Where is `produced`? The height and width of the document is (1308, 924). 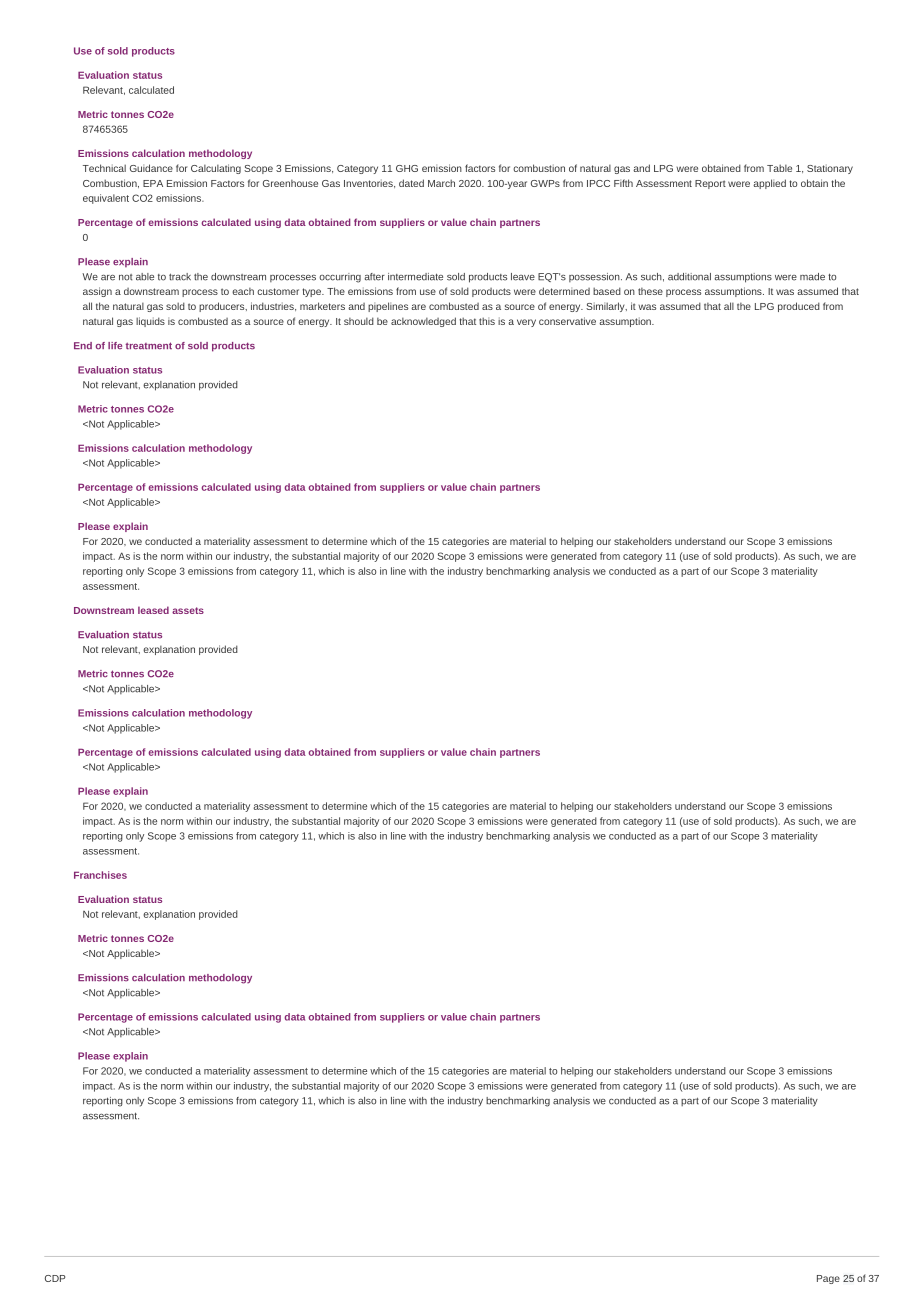 produced is located at coordinates (799, 307).
